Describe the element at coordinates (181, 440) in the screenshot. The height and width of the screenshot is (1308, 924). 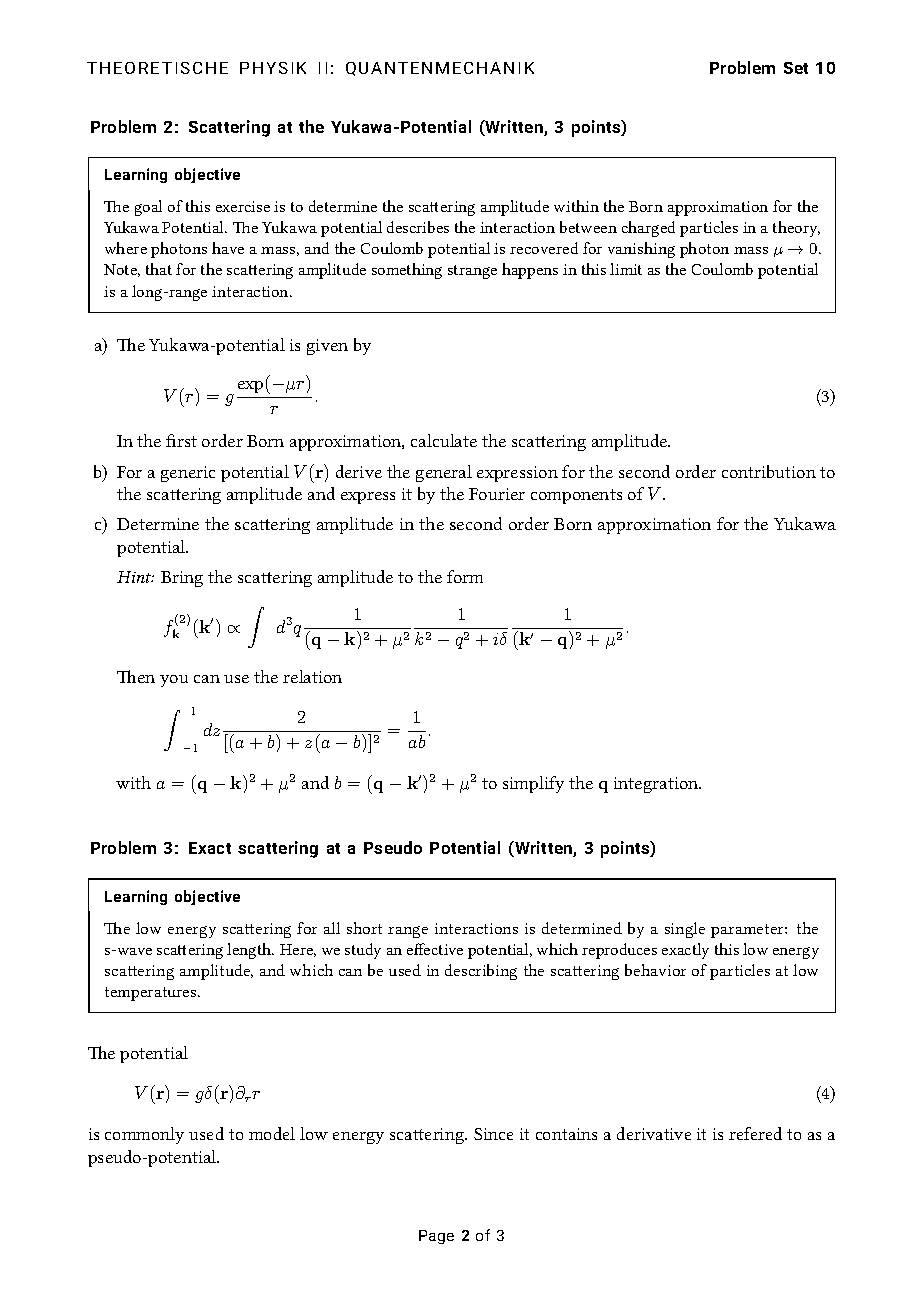
I see `first` at that location.
